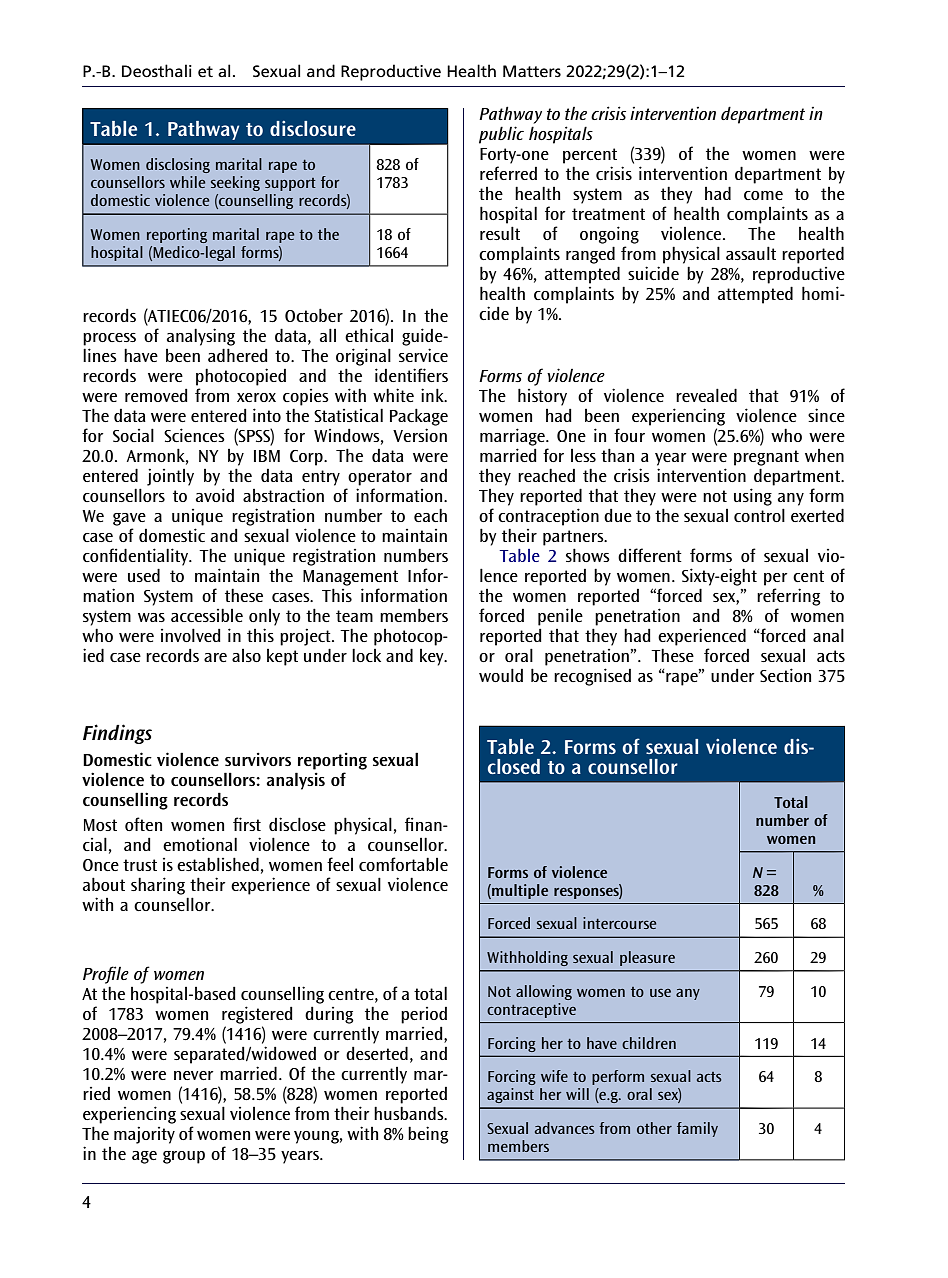 This image has height=1278, width=948. I want to click on pregnant, so click(766, 458).
